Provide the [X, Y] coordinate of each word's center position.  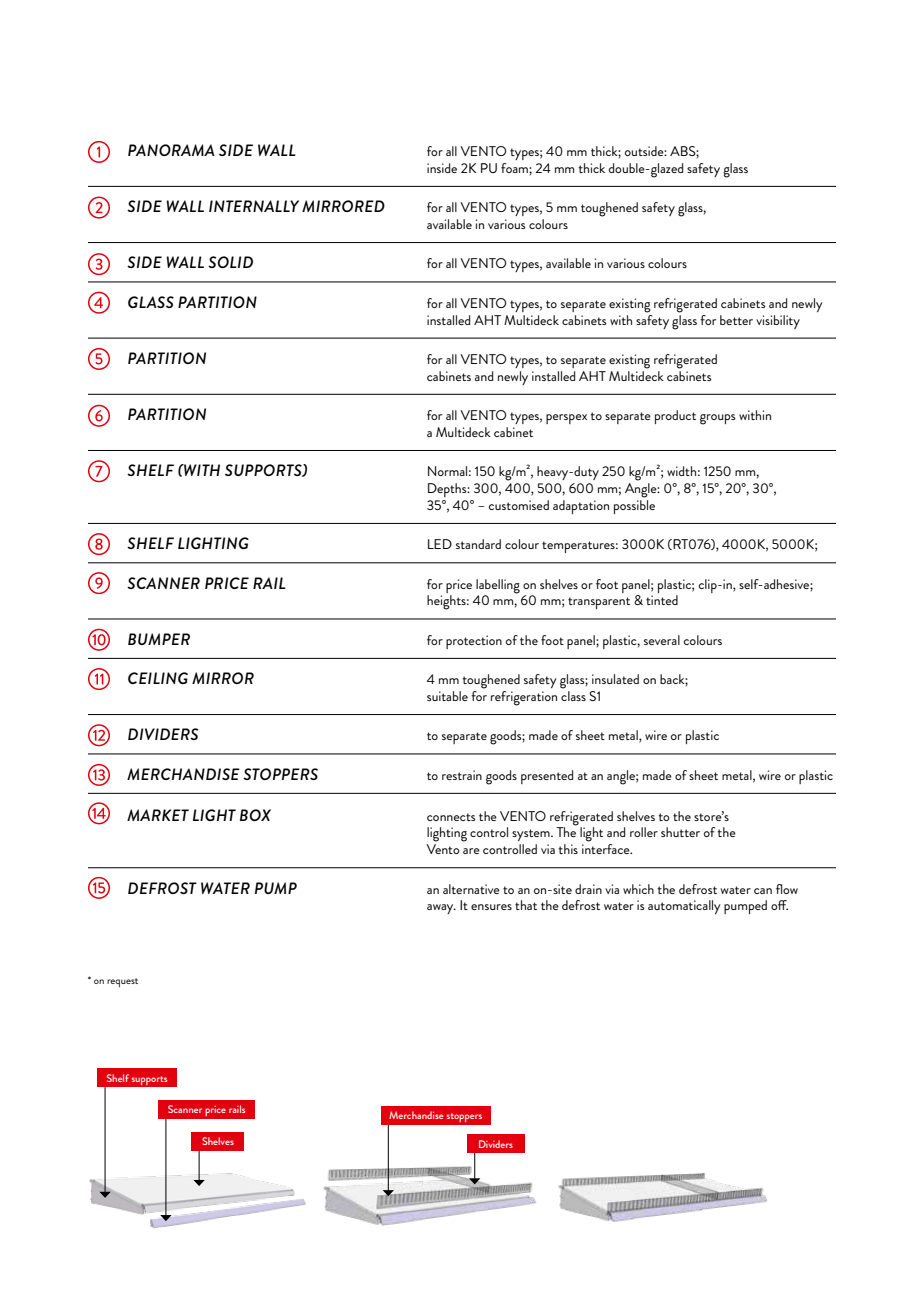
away [441, 909]
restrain [462, 775]
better [736, 320]
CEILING [158, 678]
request [122, 982]
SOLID [230, 262]
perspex [566, 419]
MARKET [158, 815]
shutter [680, 832]
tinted [662, 600]
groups [718, 419]
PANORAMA [171, 150]
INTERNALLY [254, 206]
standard [478, 544]
